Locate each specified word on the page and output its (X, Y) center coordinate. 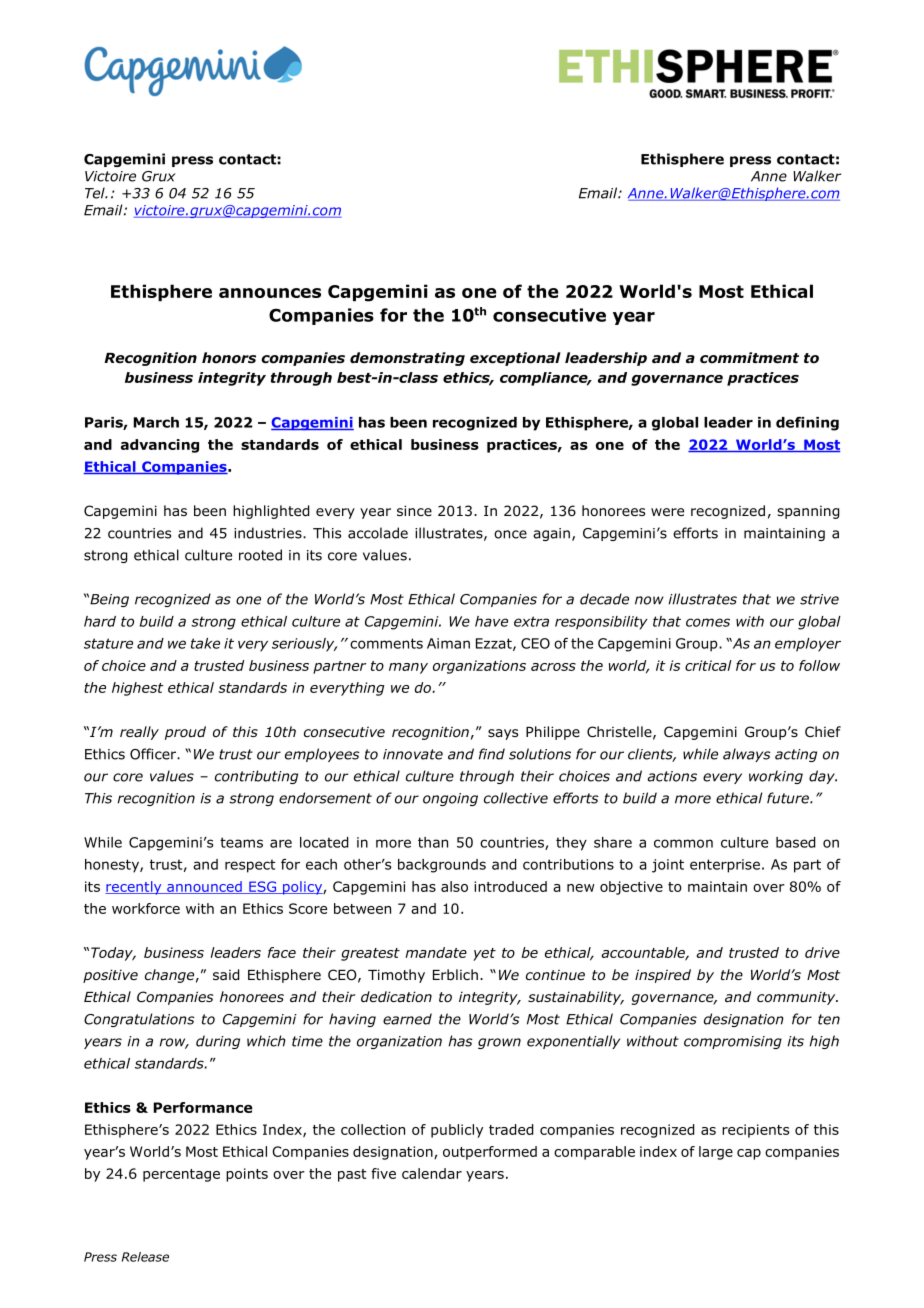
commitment (749, 358)
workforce (146, 908)
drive (822, 952)
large (716, 1153)
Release (145, 1257)
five (383, 1173)
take (205, 643)
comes (708, 622)
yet (484, 954)
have (491, 621)
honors (229, 358)
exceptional (515, 359)
